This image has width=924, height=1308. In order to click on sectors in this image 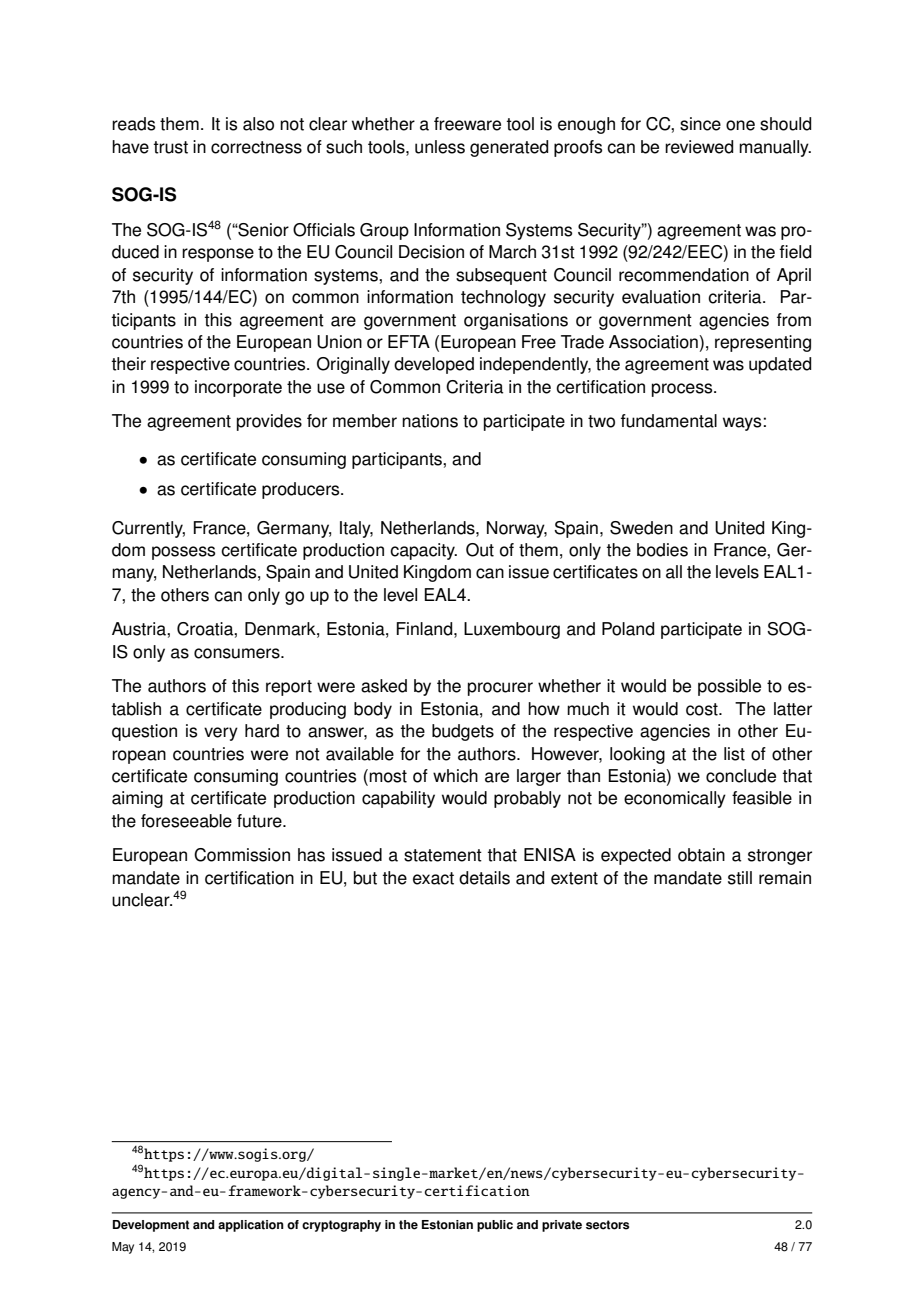, I will do `click(607, 1225)`.
